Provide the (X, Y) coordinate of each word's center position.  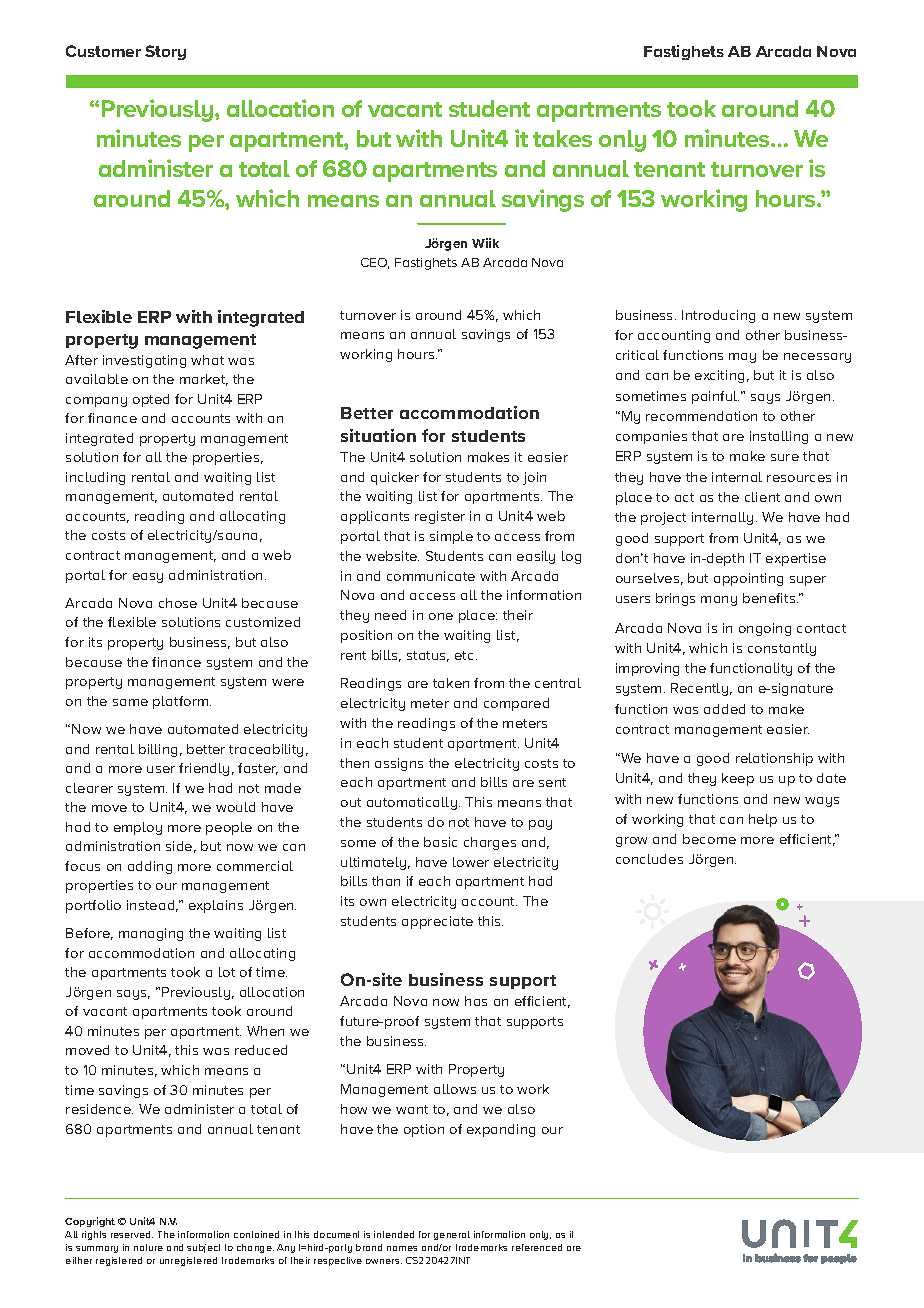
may (742, 358)
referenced (537, 1247)
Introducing (718, 316)
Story (165, 52)
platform (180, 702)
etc (466, 655)
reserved (132, 1234)
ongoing (765, 629)
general (452, 1235)
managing (151, 934)
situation (378, 435)
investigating (144, 361)
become (709, 839)
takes (562, 138)
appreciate (437, 922)
